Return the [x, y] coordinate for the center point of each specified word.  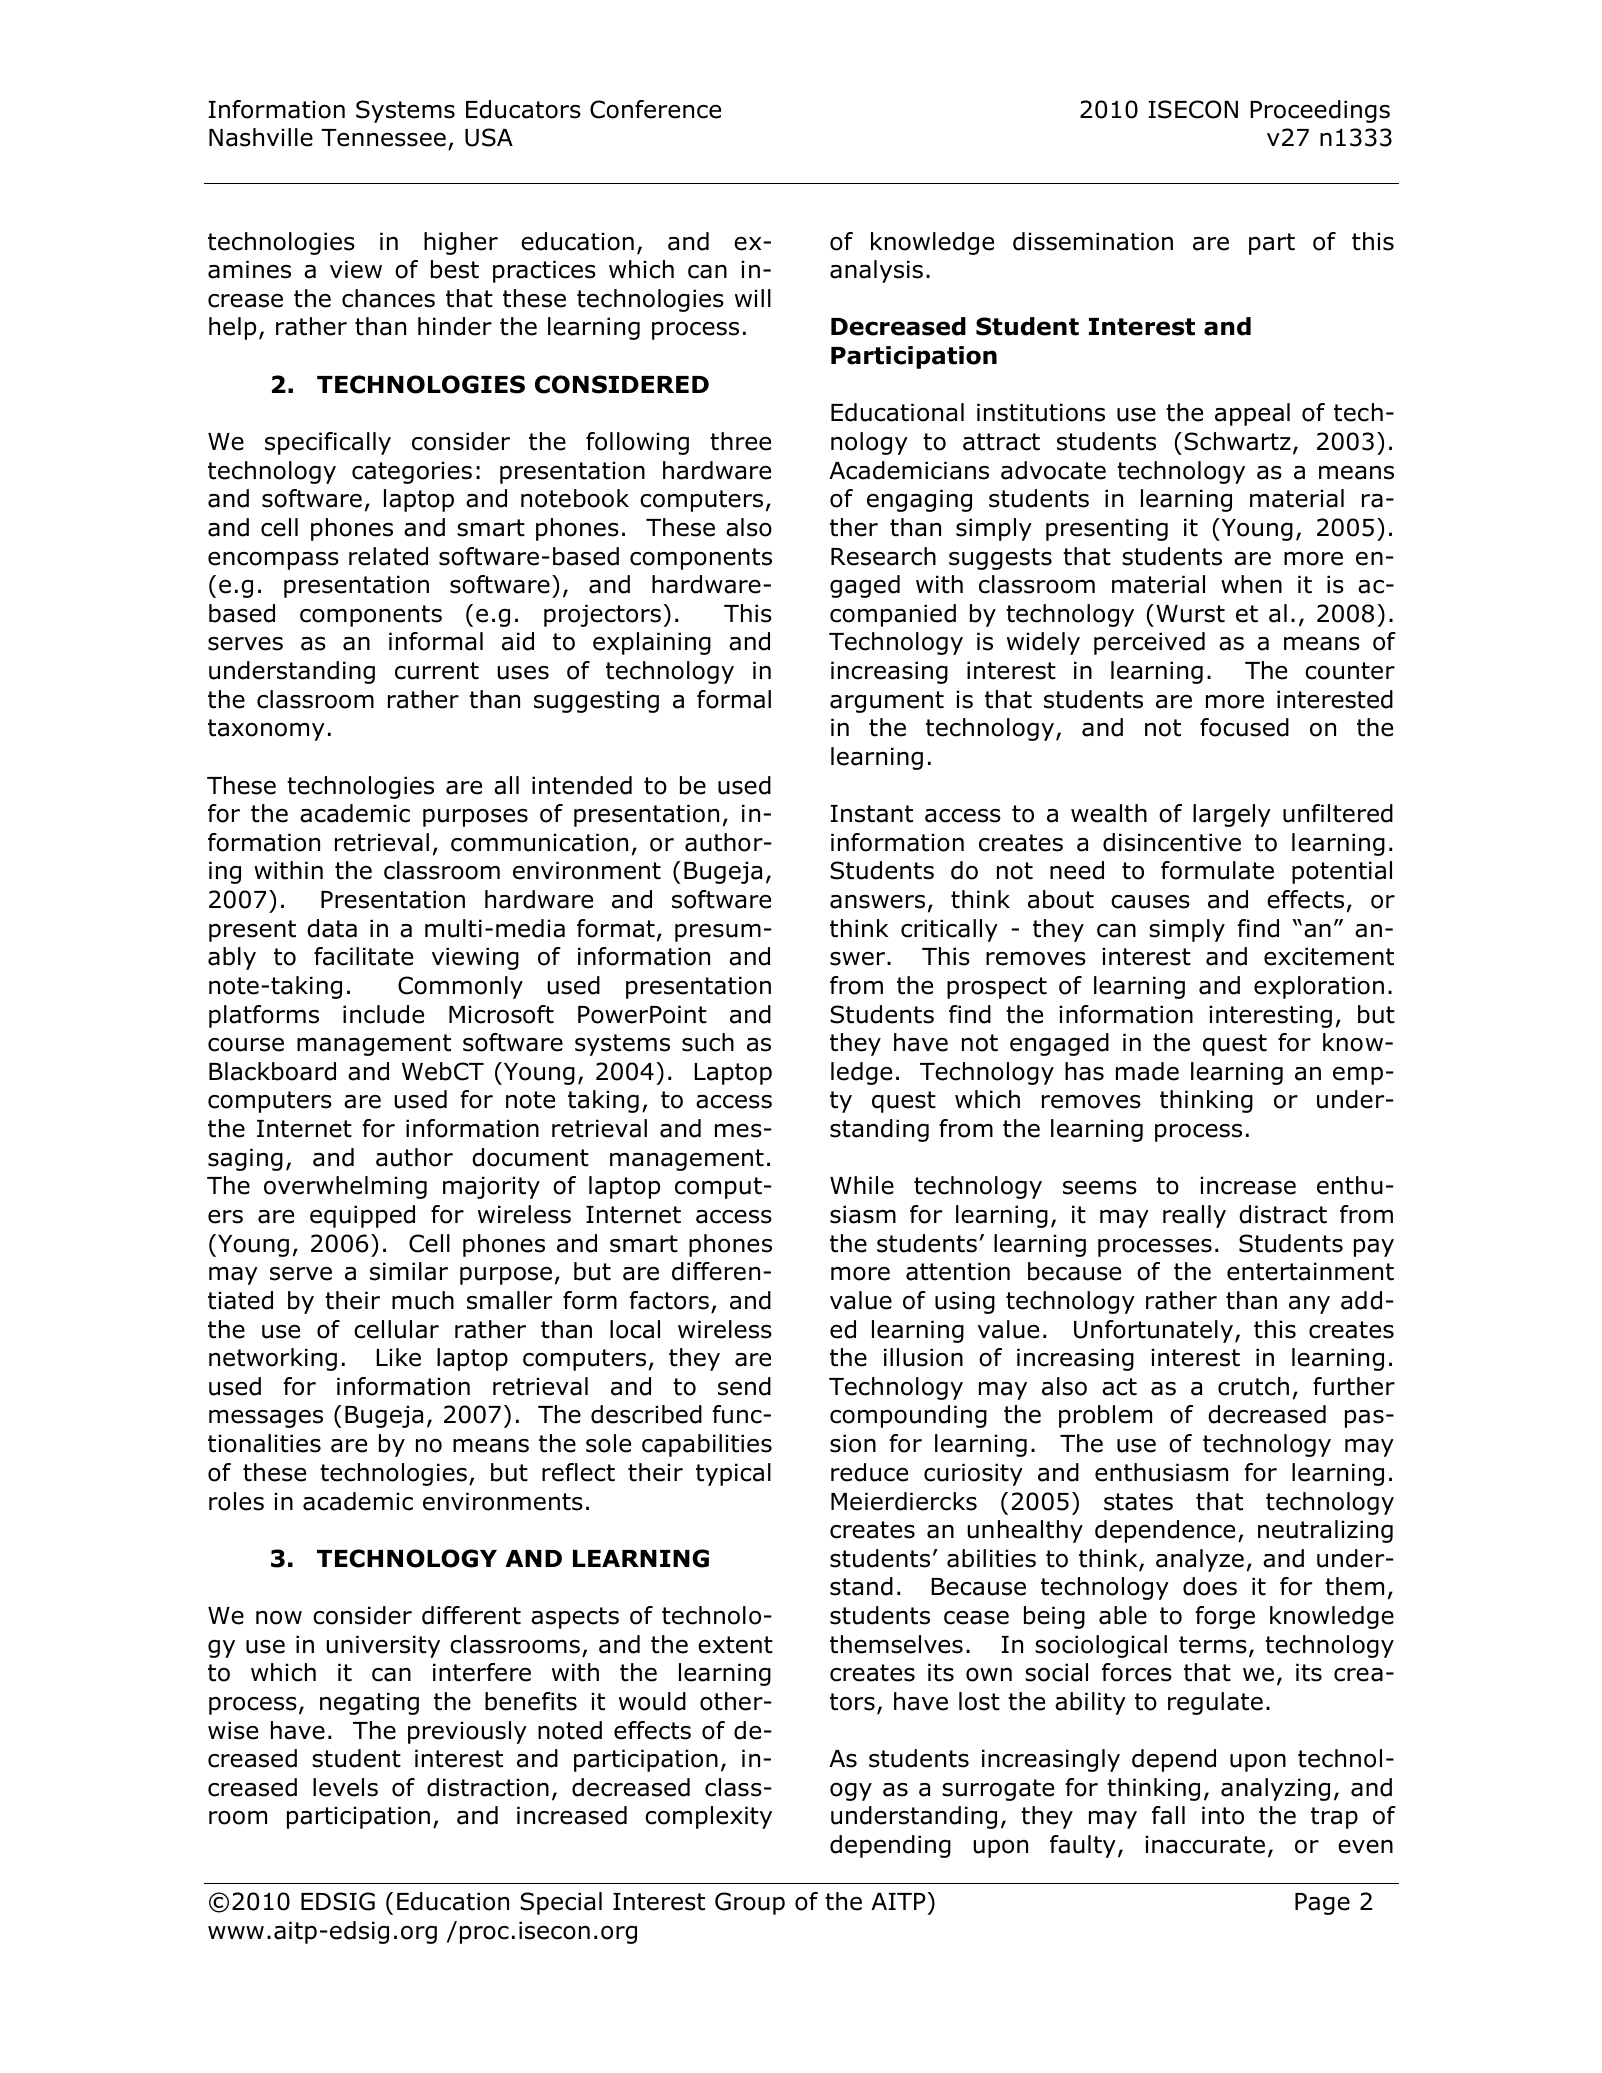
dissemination [1093, 241]
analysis [876, 271]
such [708, 1042]
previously [467, 1732]
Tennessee [383, 138]
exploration [1319, 987]
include [383, 1014]
